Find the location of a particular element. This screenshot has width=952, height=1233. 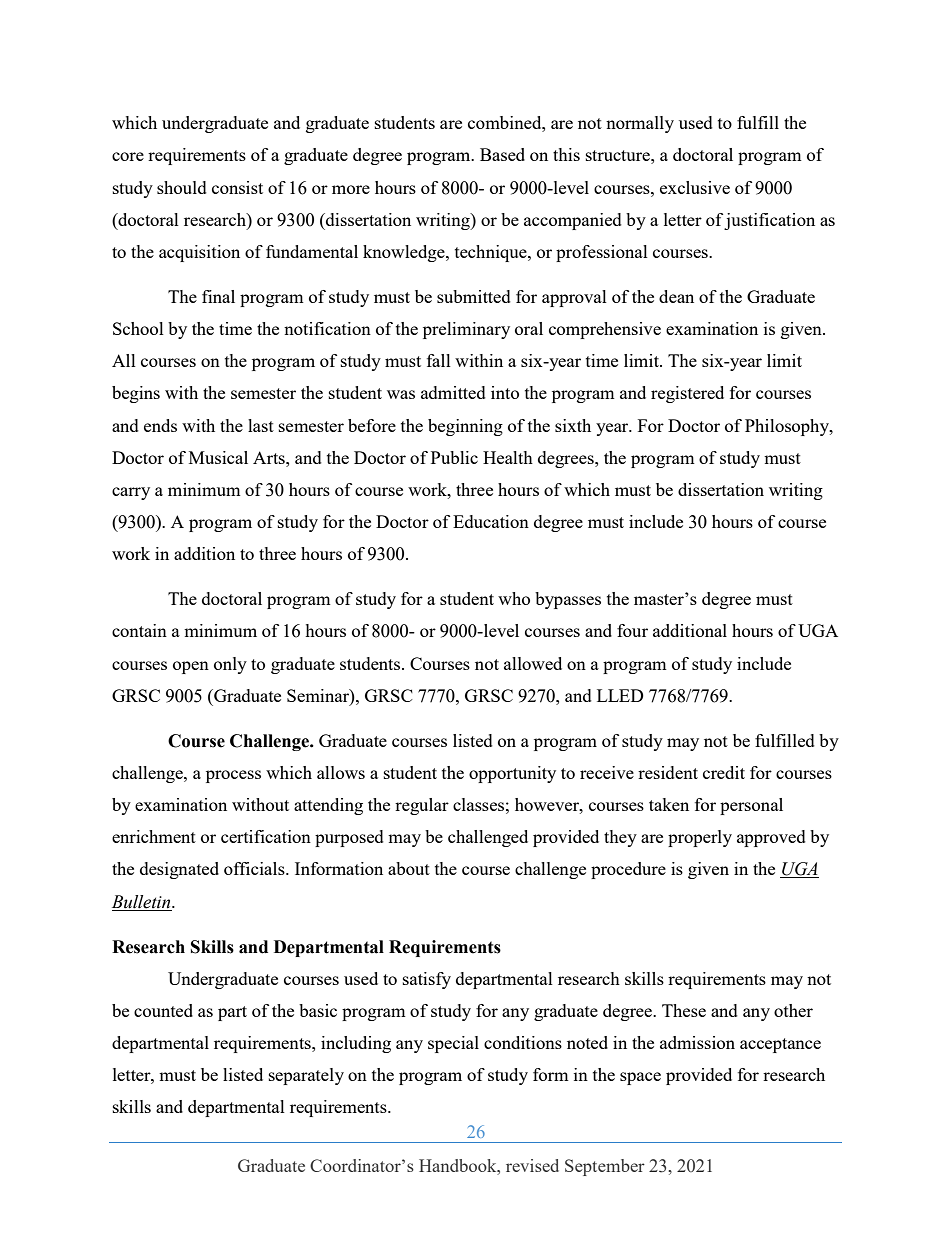

open is located at coordinates (191, 667).
